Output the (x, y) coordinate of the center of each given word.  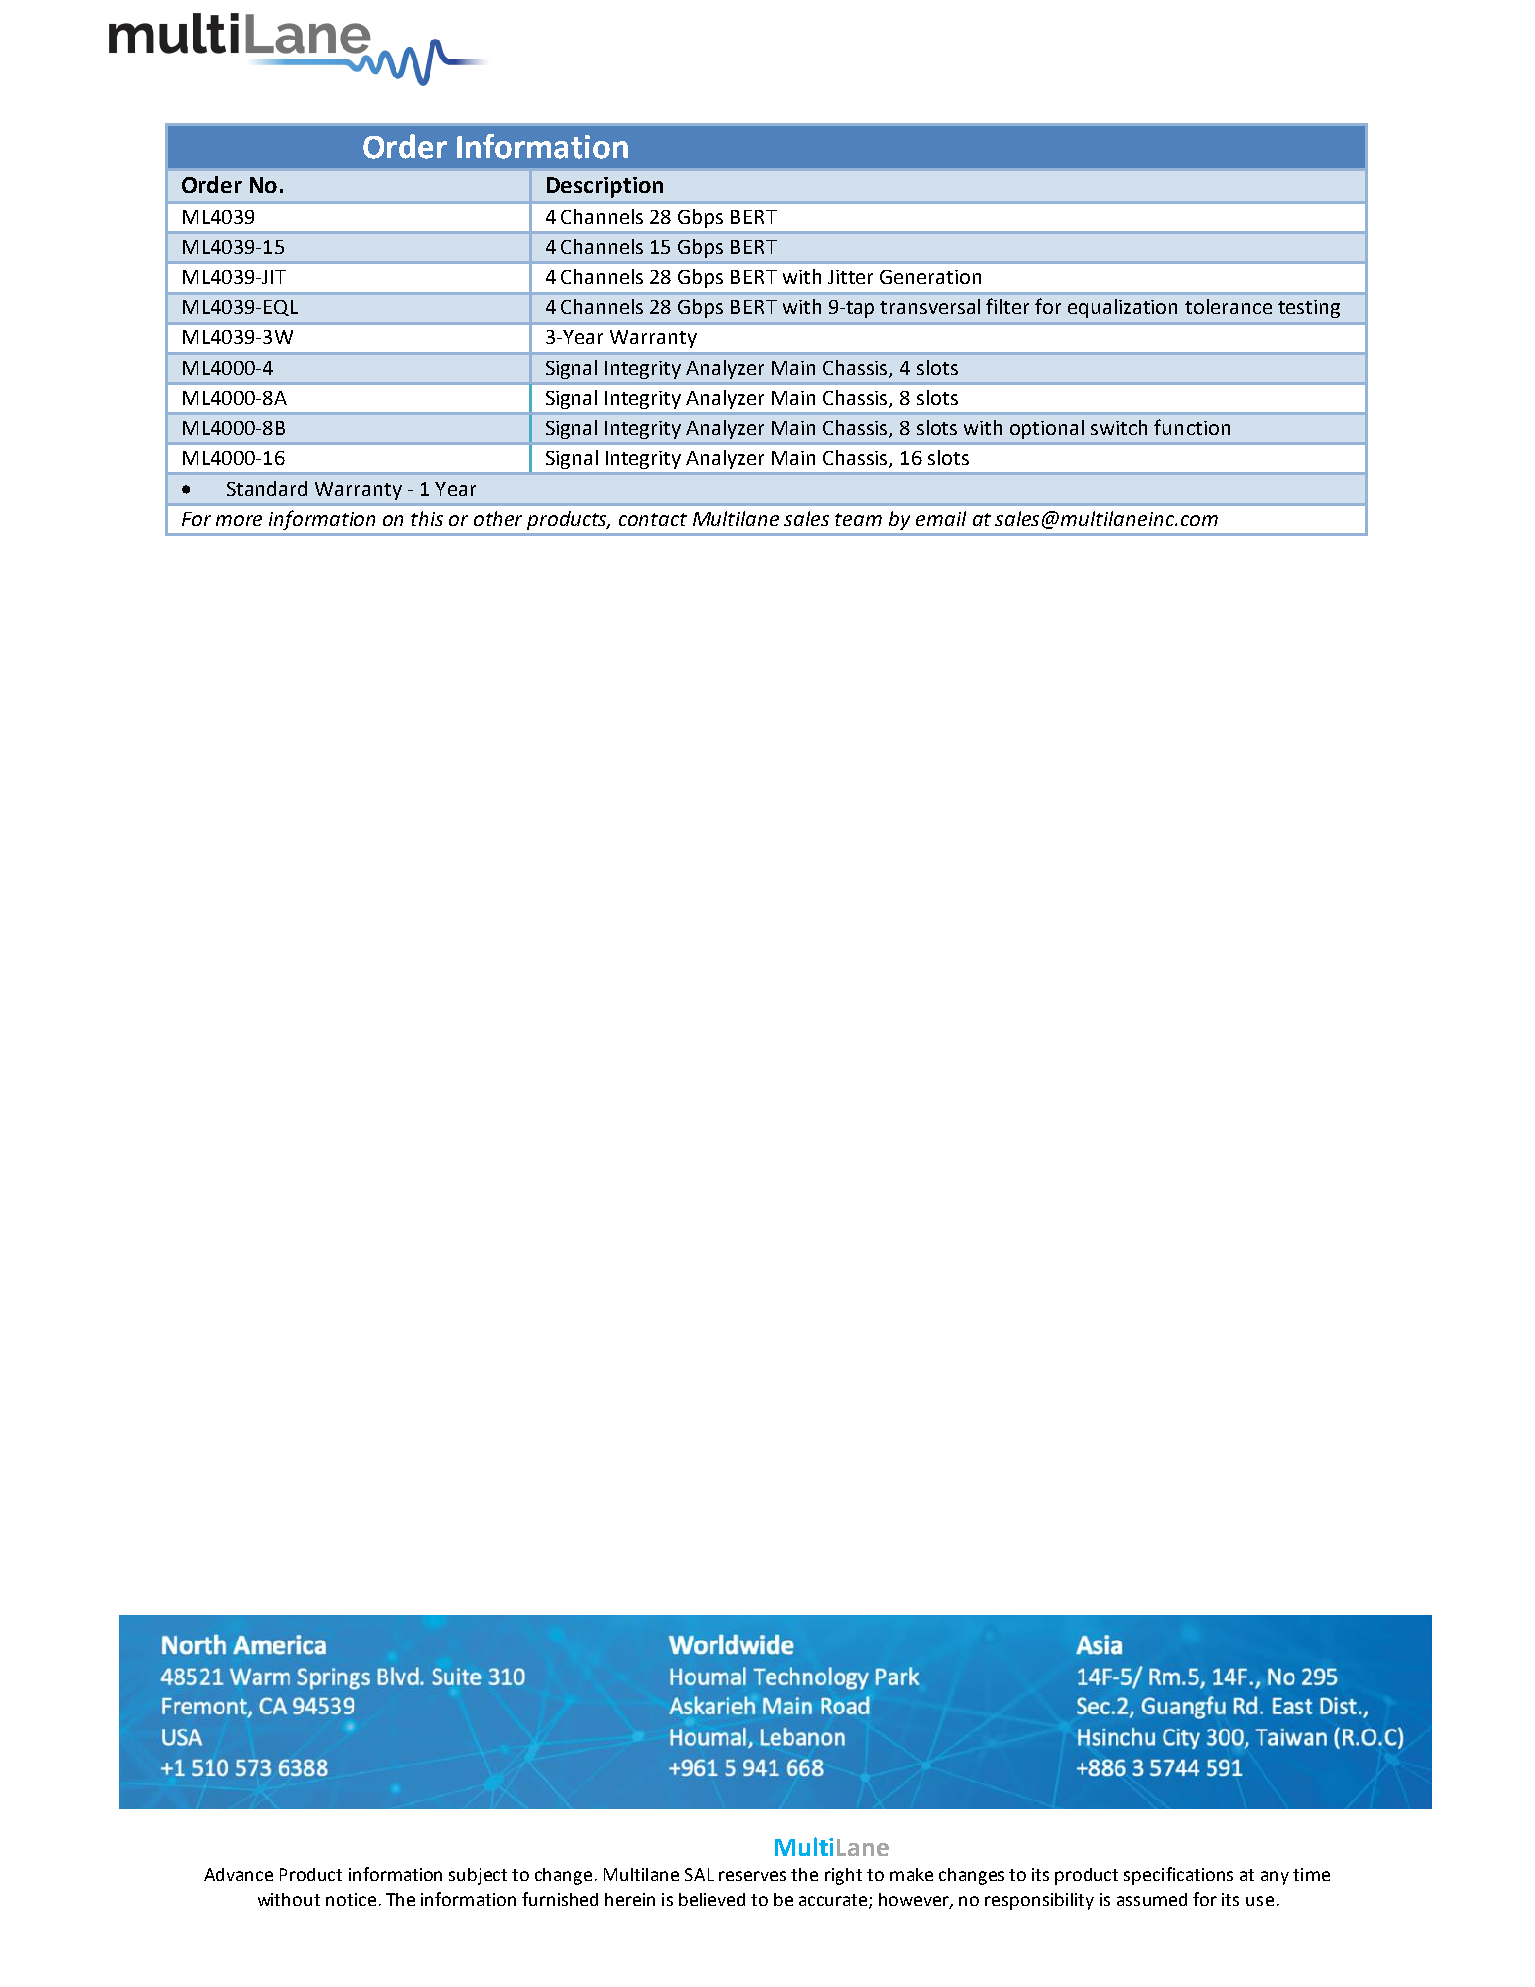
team (858, 519)
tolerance (1228, 306)
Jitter (850, 277)
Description (605, 187)
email (941, 518)
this (427, 518)
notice (351, 1899)
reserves (752, 1876)
